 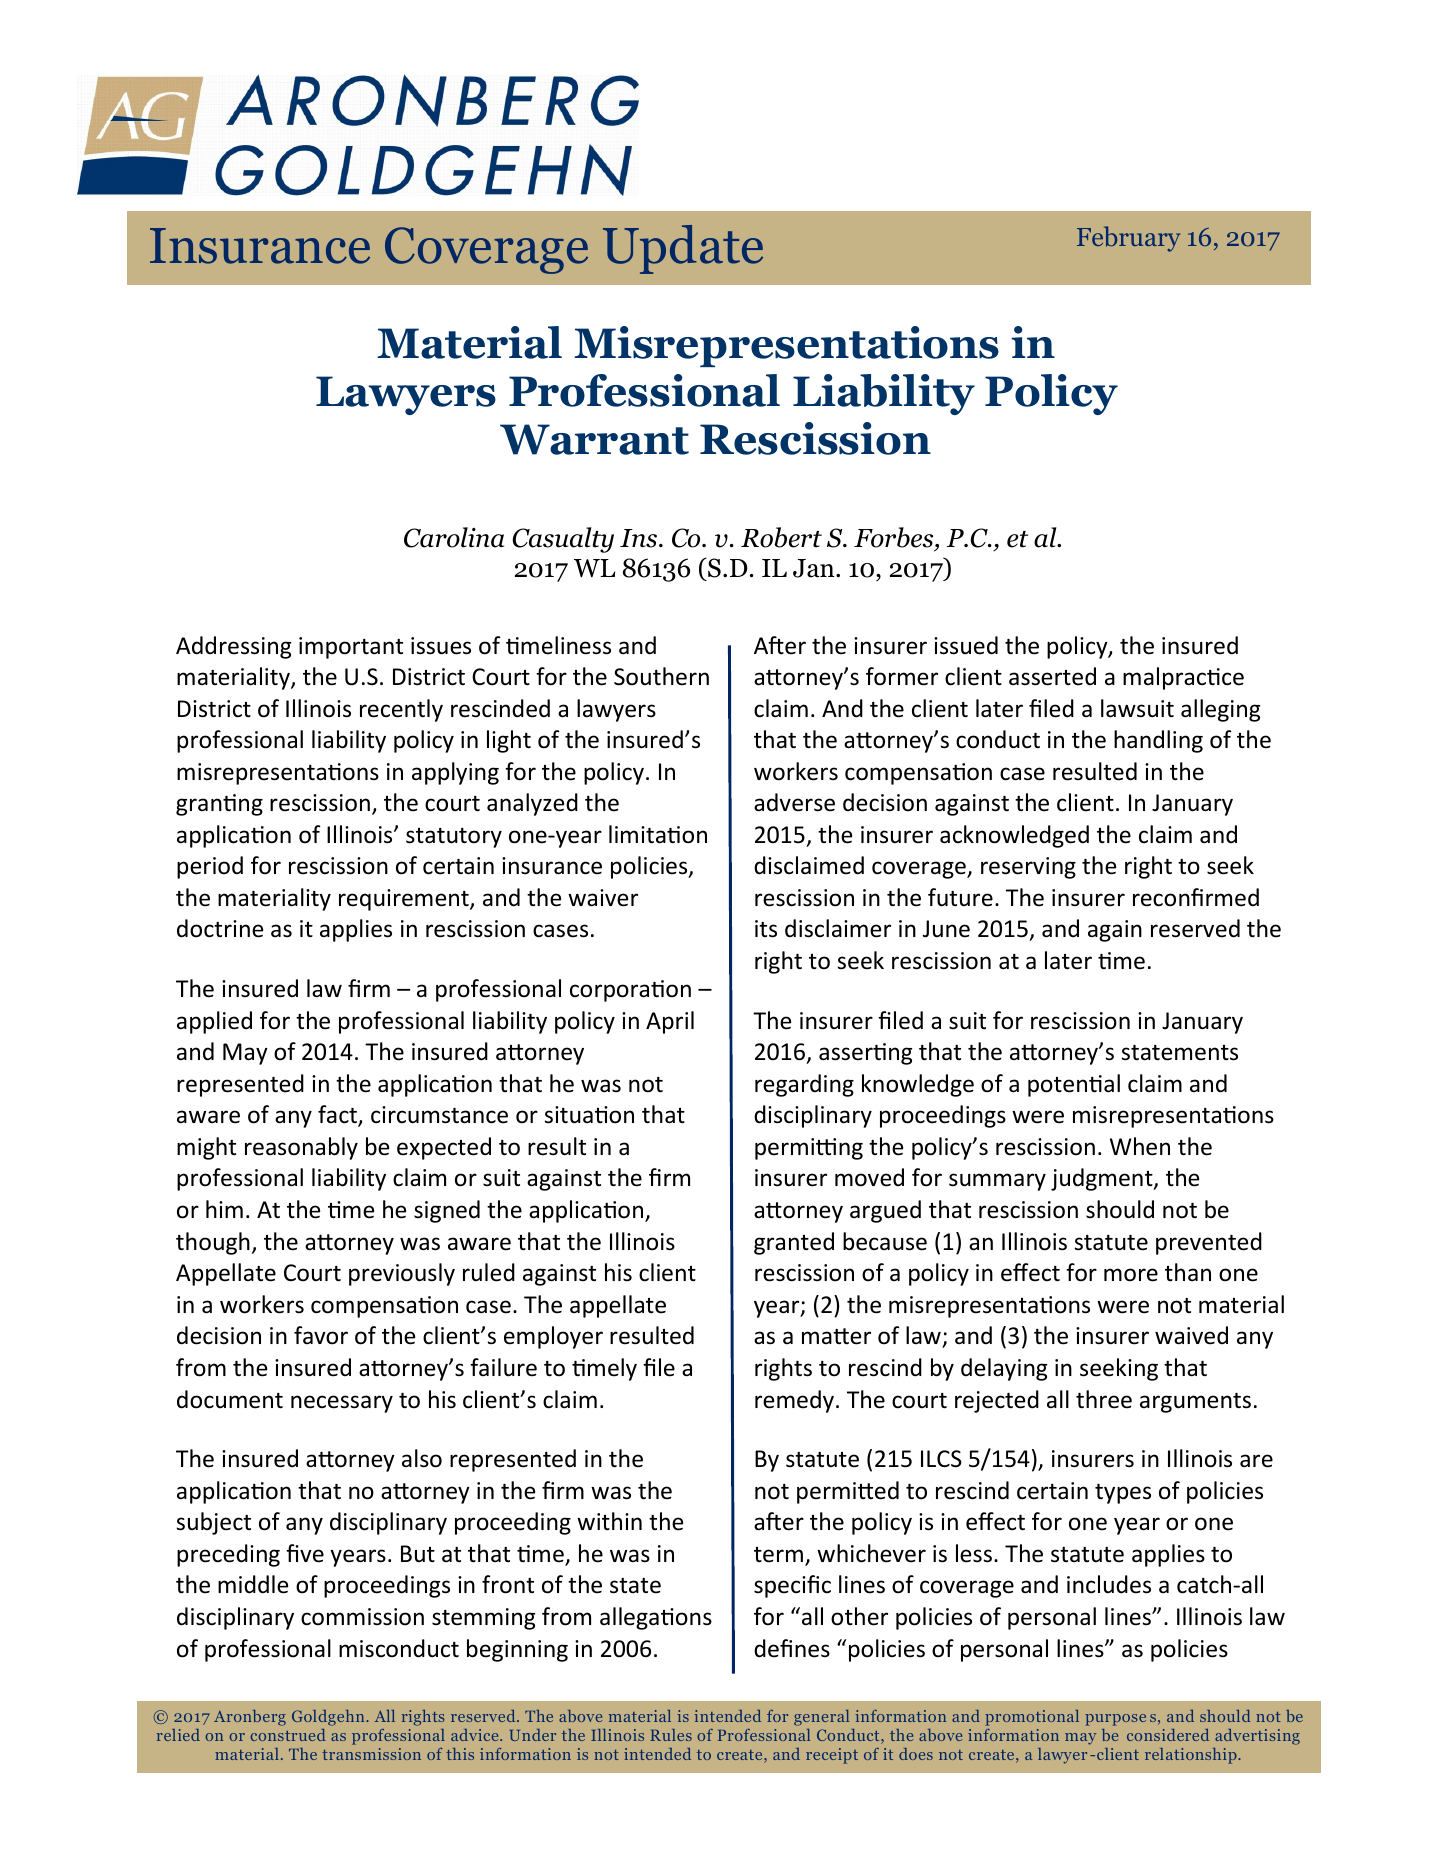 I want to click on him, so click(x=224, y=1209).
